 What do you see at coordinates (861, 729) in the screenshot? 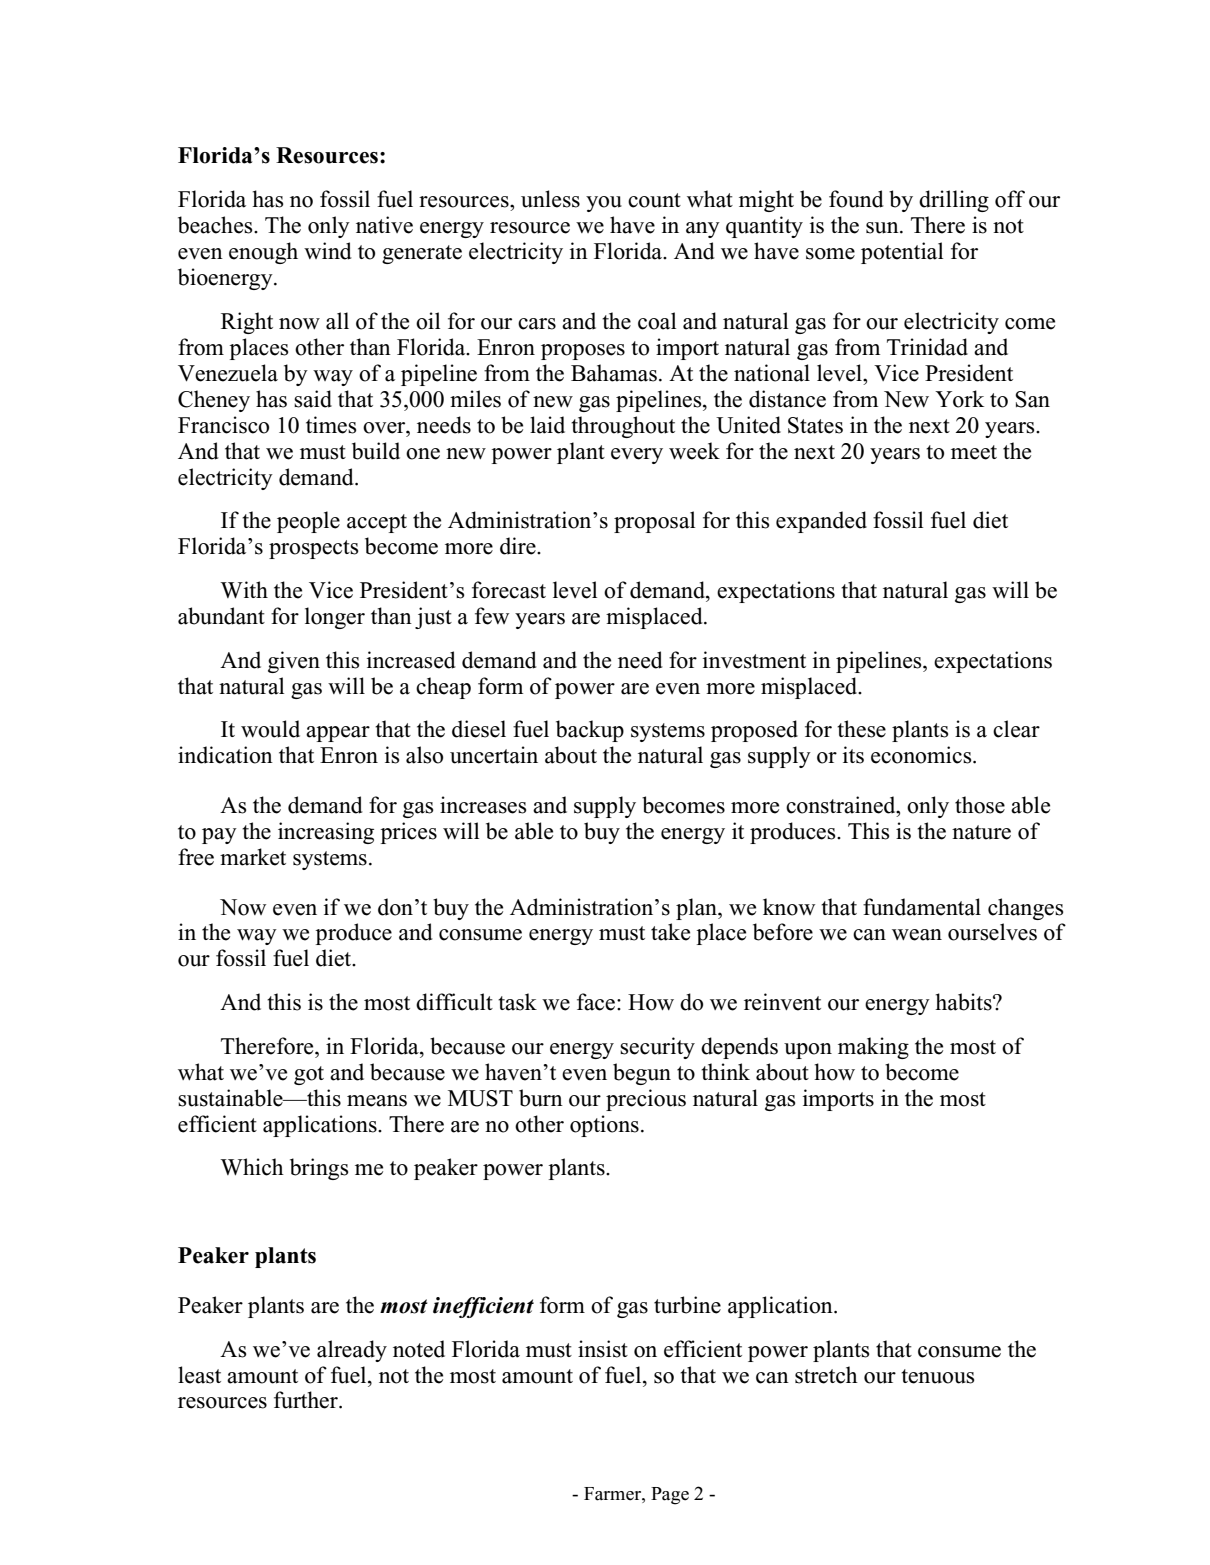
I see `these` at bounding box center [861, 729].
